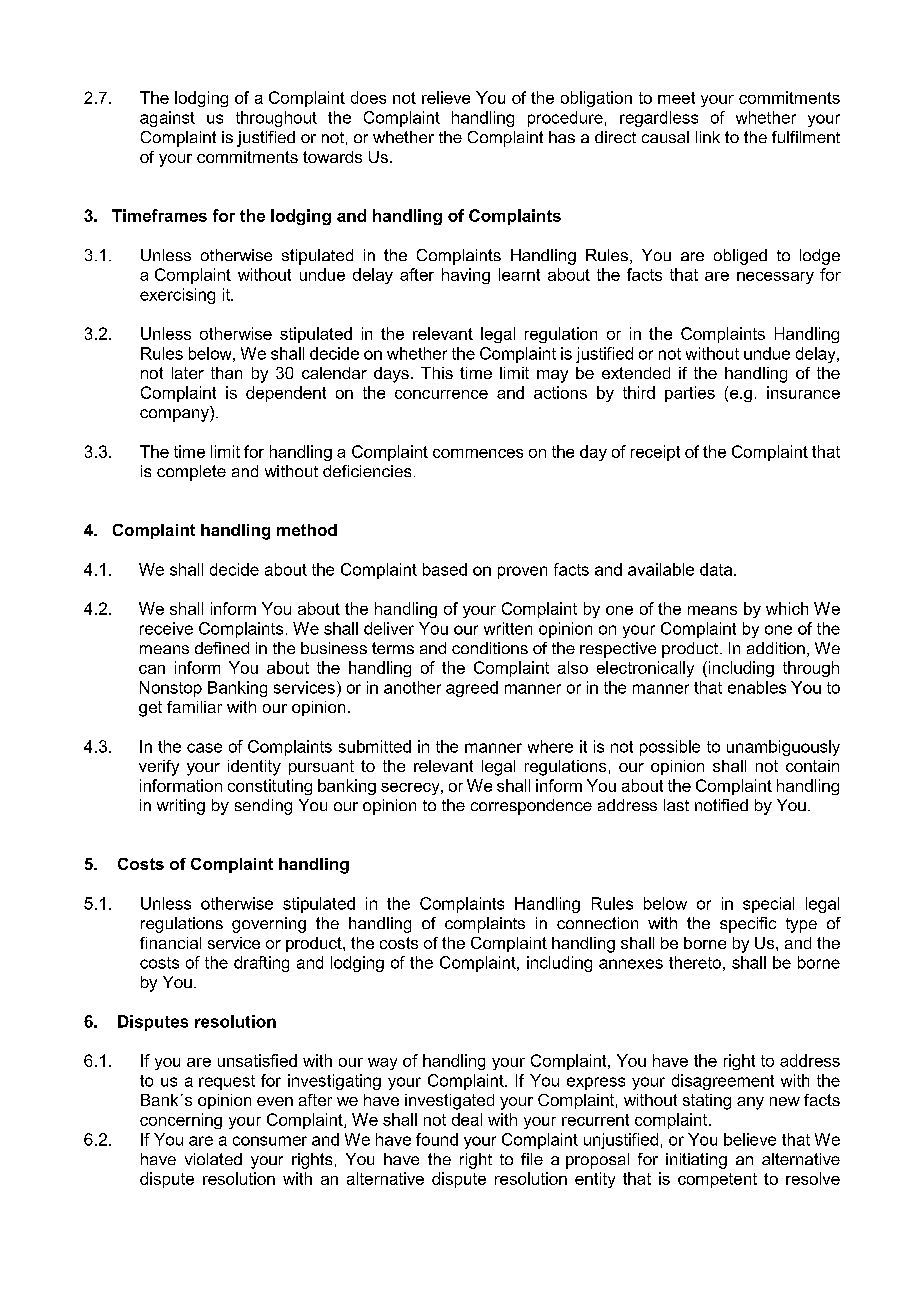 This screenshot has width=924, height=1308. Describe the element at coordinates (467, 1119) in the screenshot. I see `deal` at that location.
